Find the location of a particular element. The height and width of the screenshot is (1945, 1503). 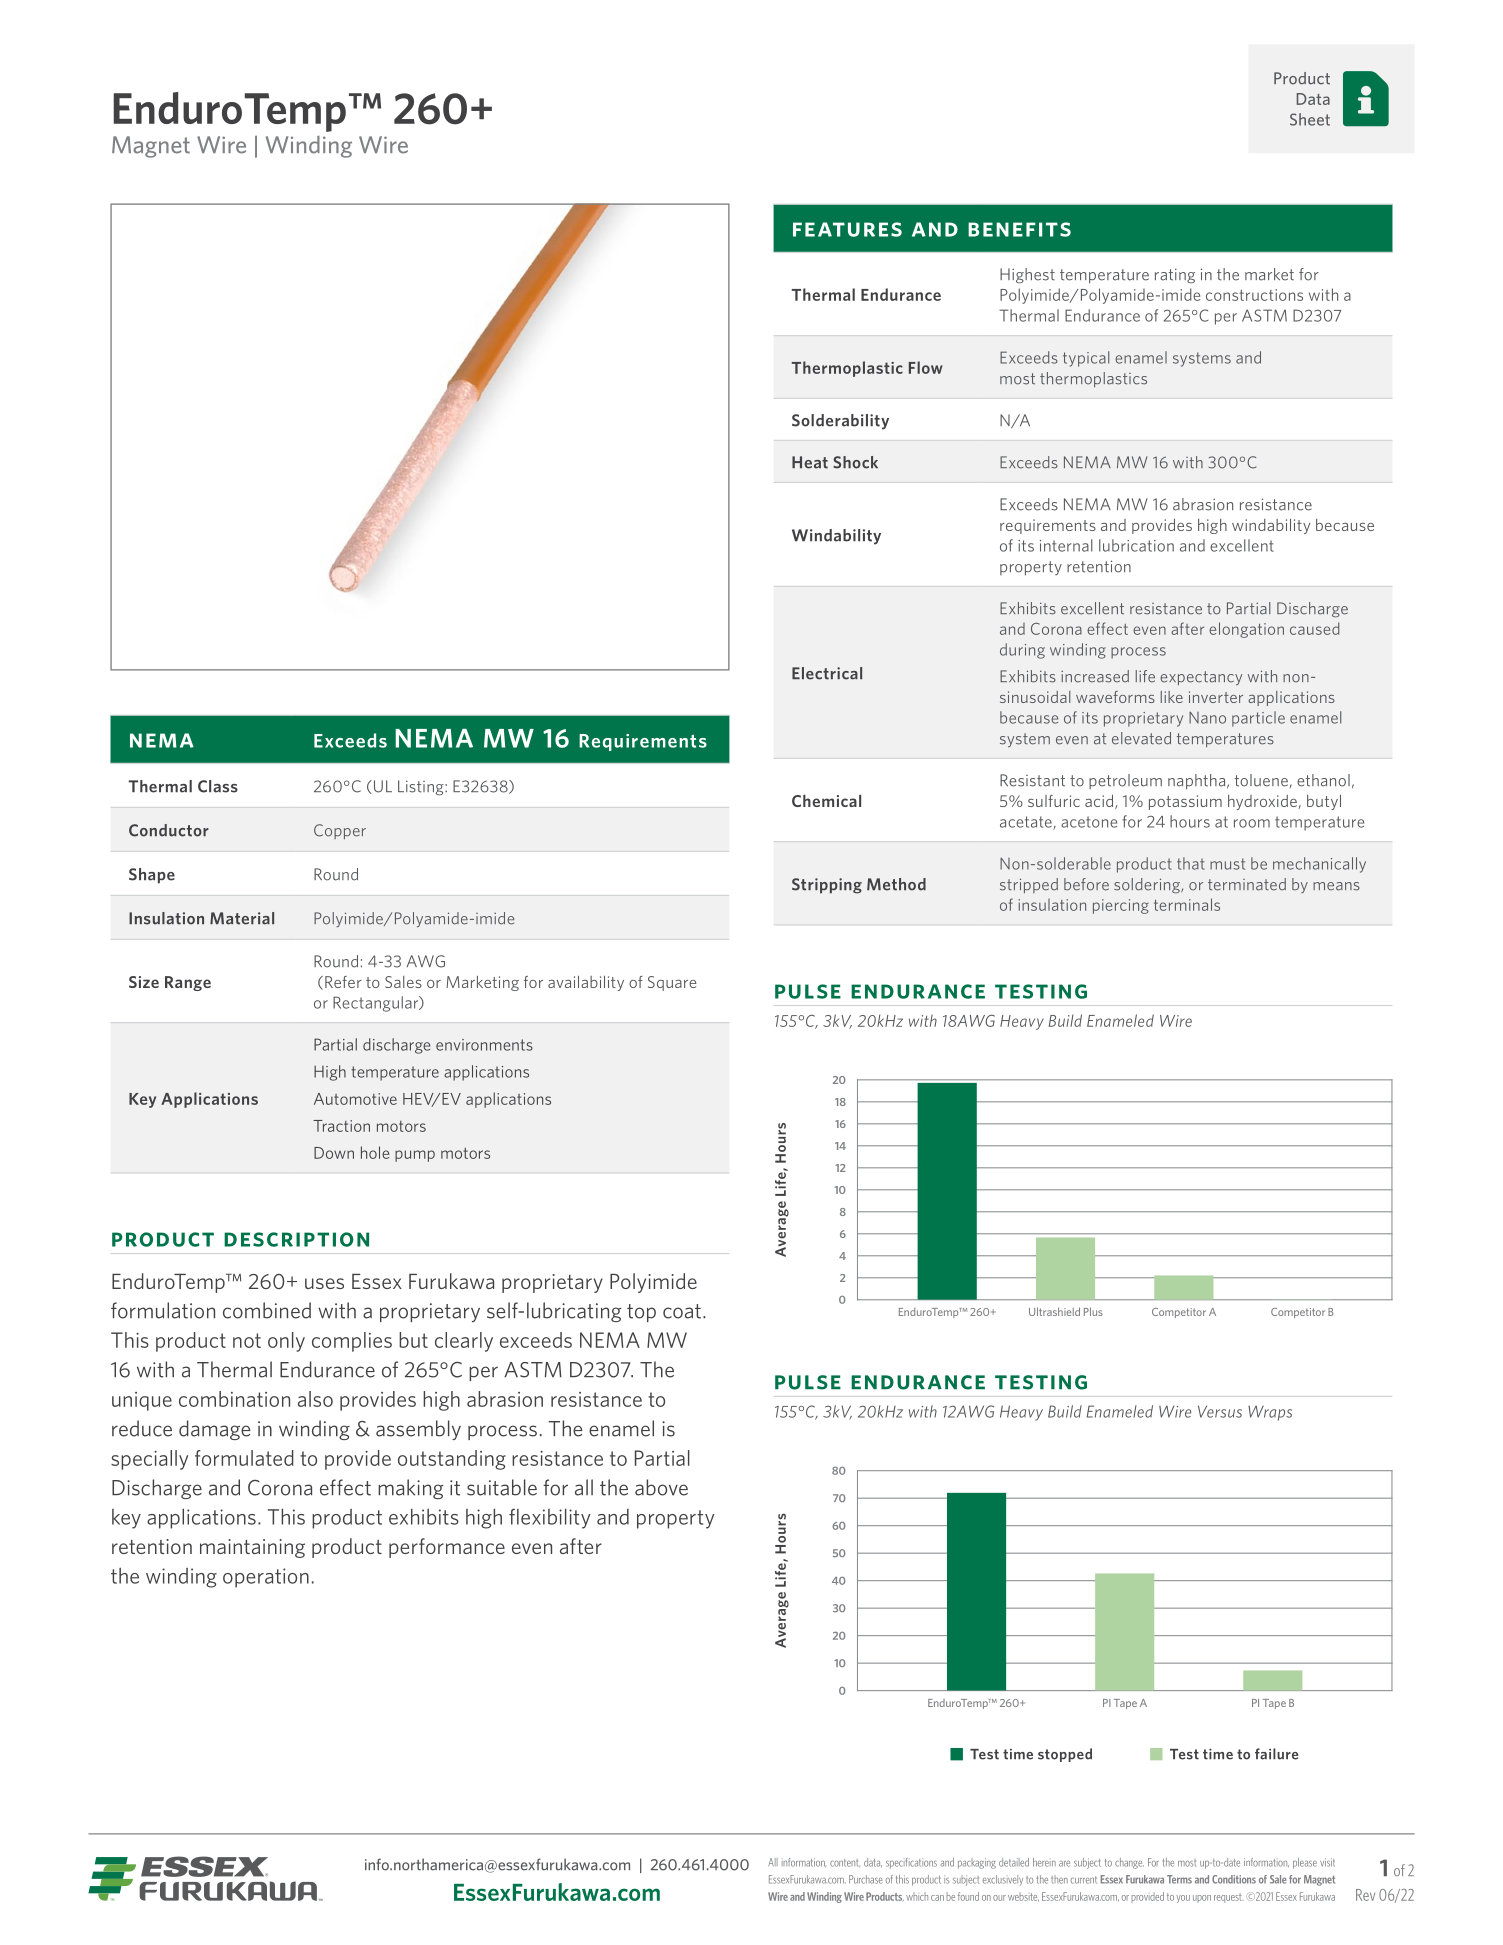

terminals is located at coordinates (1187, 904).
